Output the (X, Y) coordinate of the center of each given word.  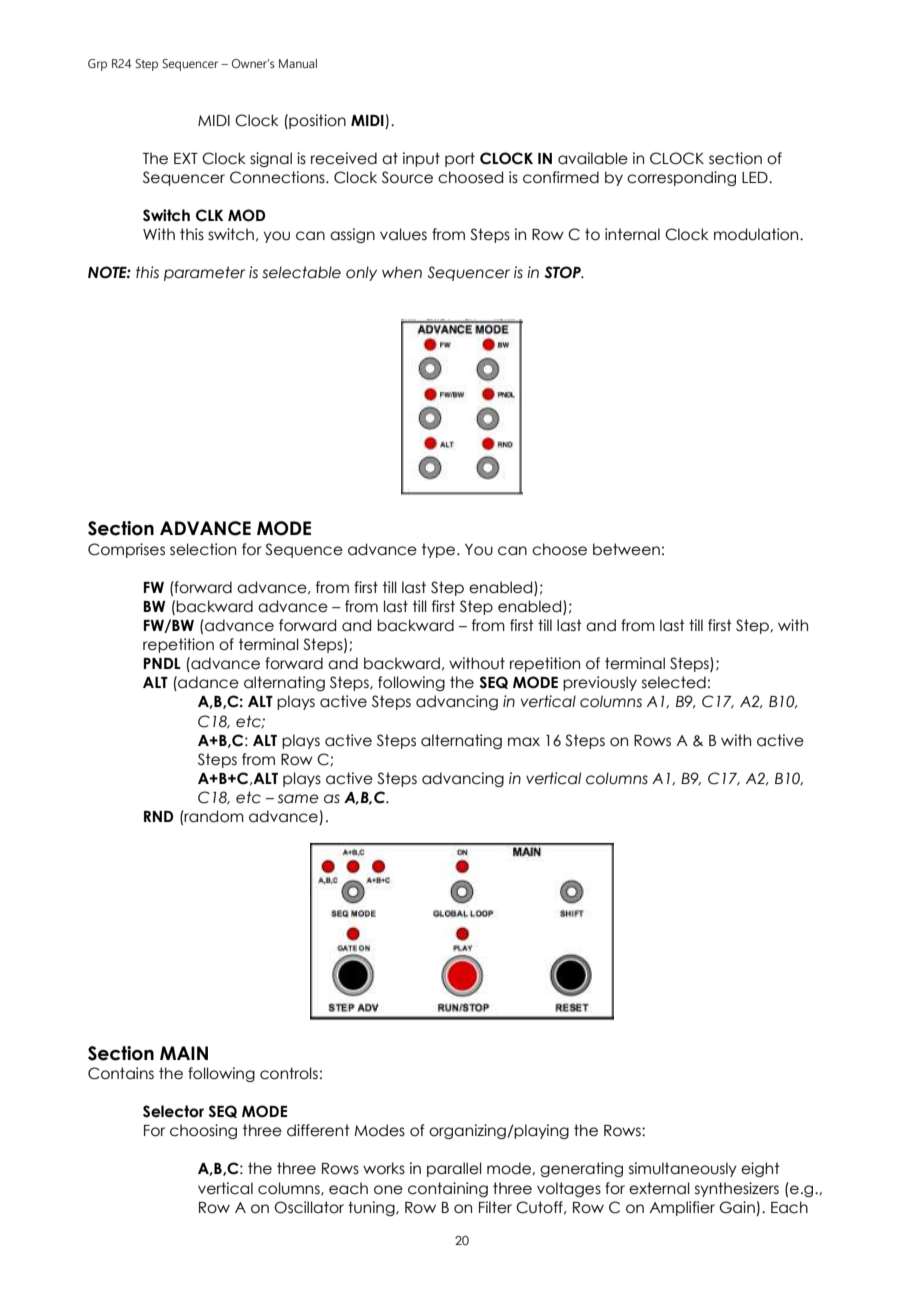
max (524, 742)
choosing (203, 1131)
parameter (204, 273)
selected (674, 682)
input (421, 159)
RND (159, 816)
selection (203, 549)
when (402, 272)
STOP (563, 272)
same (298, 799)
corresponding (681, 178)
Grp (97, 65)
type (440, 550)
